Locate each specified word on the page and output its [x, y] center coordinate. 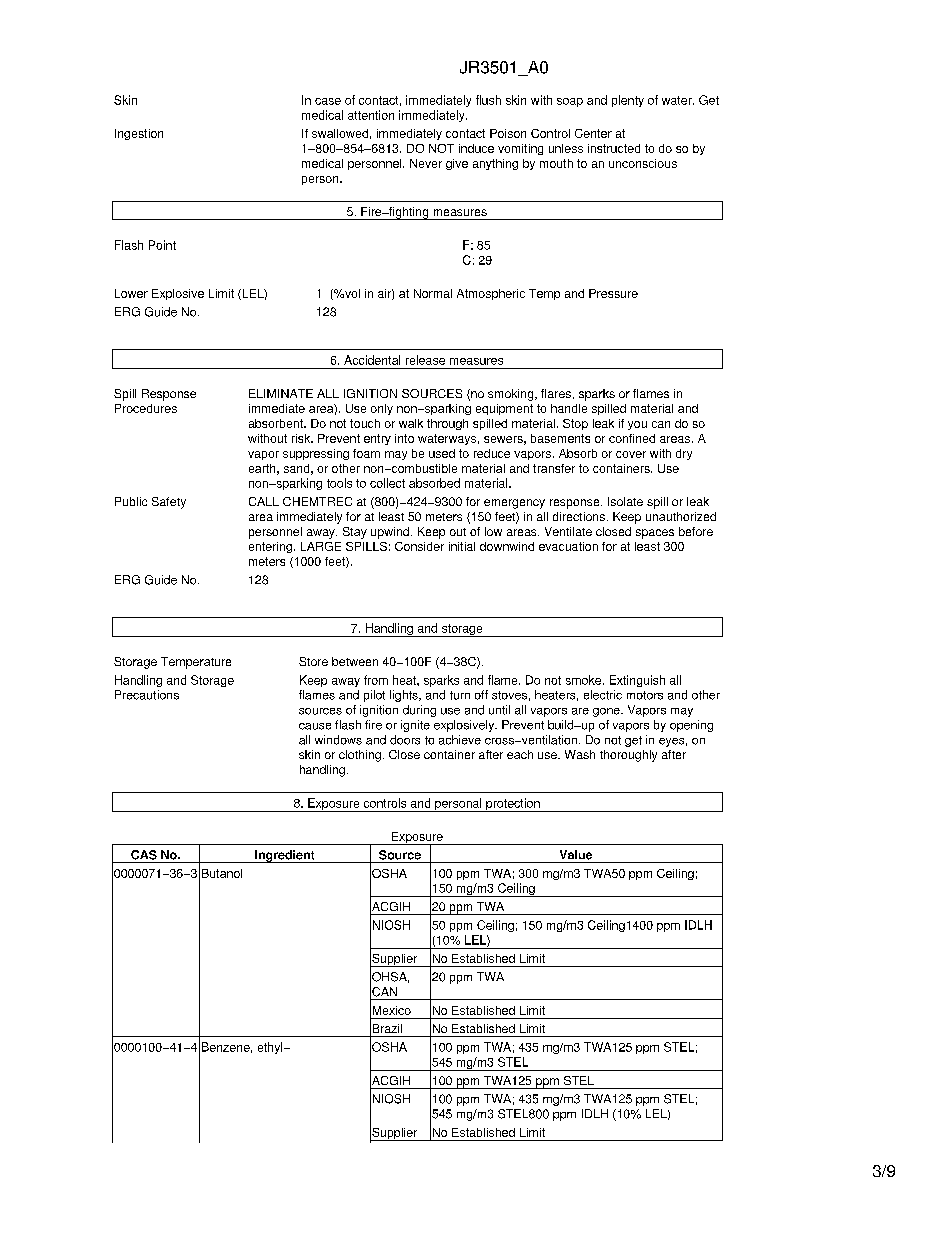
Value [576, 855]
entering [270, 547]
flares [556, 393]
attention [371, 115]
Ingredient [285, 856]
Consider [419, 546]
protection [513, 805]
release [425, 360]
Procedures [146, 408]
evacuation [568, 546]
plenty [628, 101]
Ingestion [139, 134]
